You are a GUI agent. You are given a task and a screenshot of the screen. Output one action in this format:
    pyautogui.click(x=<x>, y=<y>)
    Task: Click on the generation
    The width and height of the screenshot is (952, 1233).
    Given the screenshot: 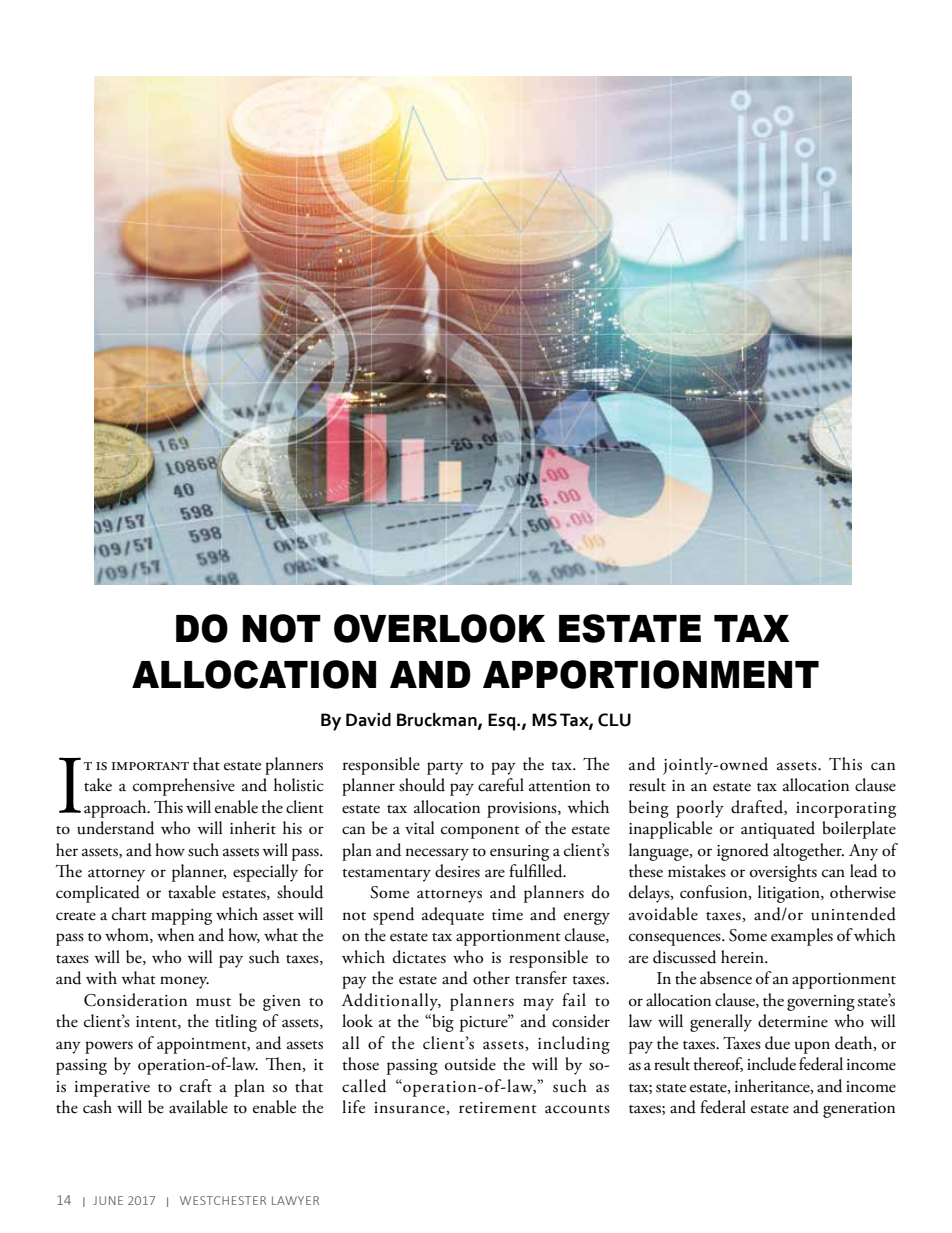 What is the action you would take?
    pyautogui.click(x=859, y=1110)
